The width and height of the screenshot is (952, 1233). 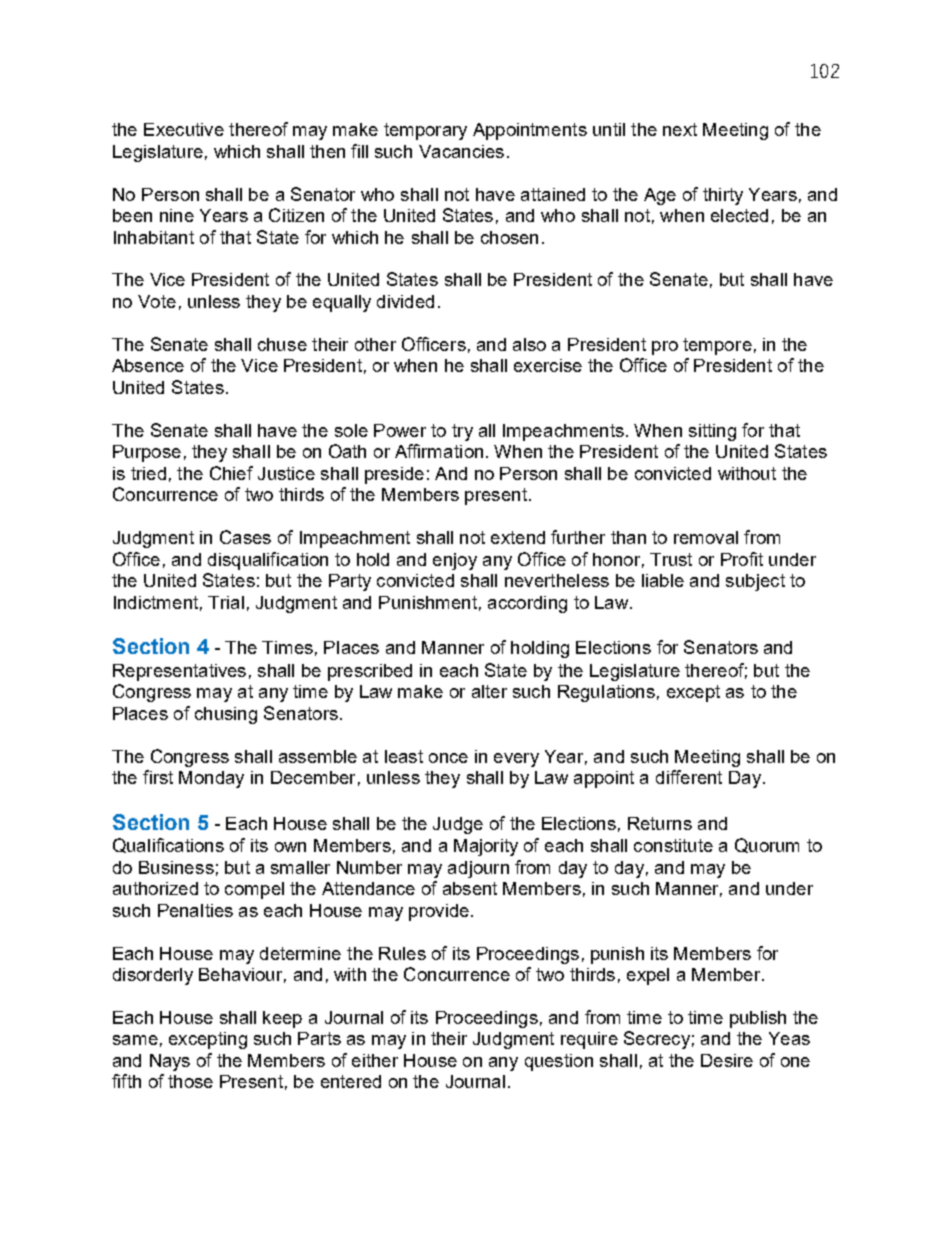 What do you see at coordinates (755, 582) in the screenshot?
I see `subject` at bounding box center [755, 582].
